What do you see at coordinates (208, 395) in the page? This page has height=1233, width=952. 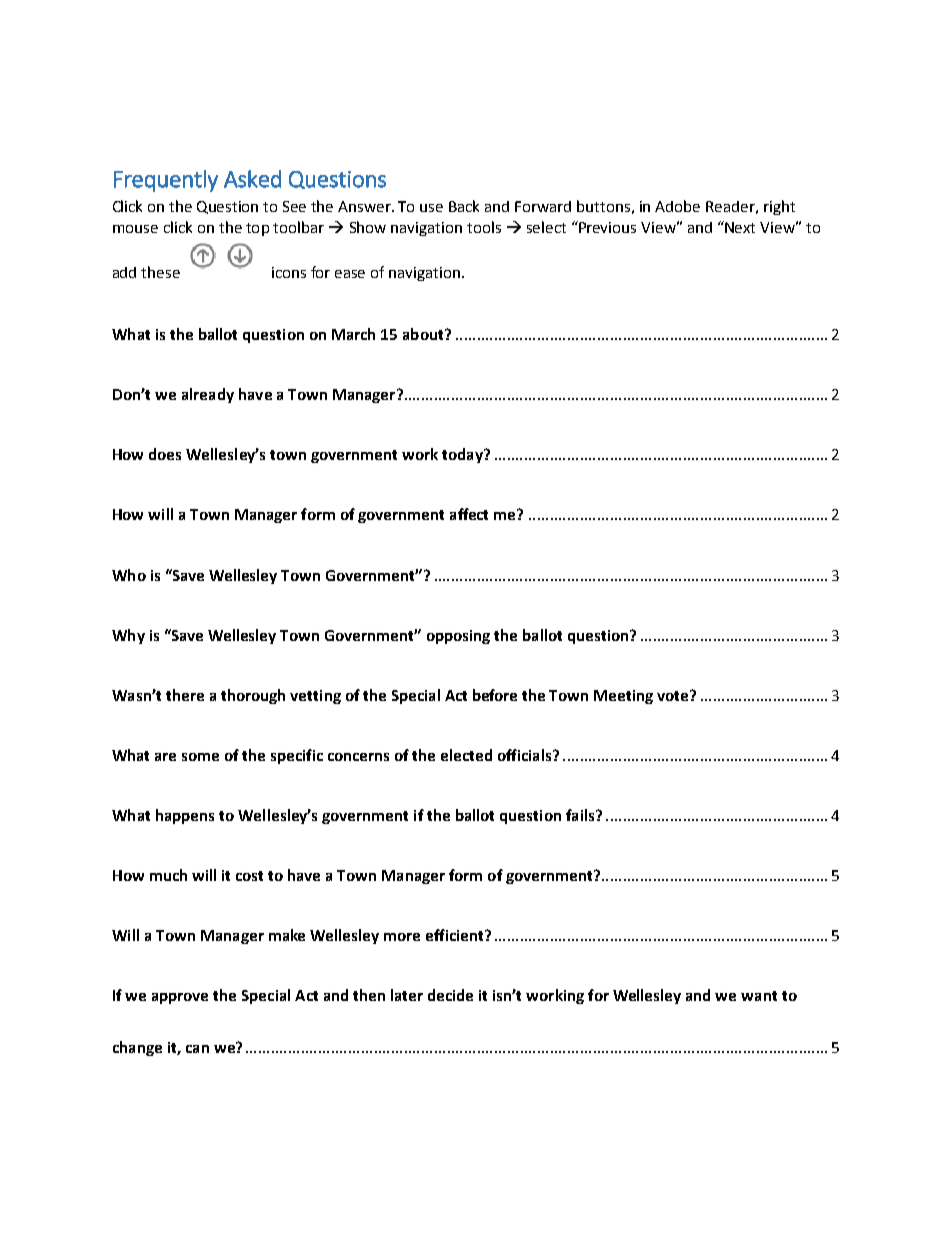 I see `already` at bounding box center [208, 395].
